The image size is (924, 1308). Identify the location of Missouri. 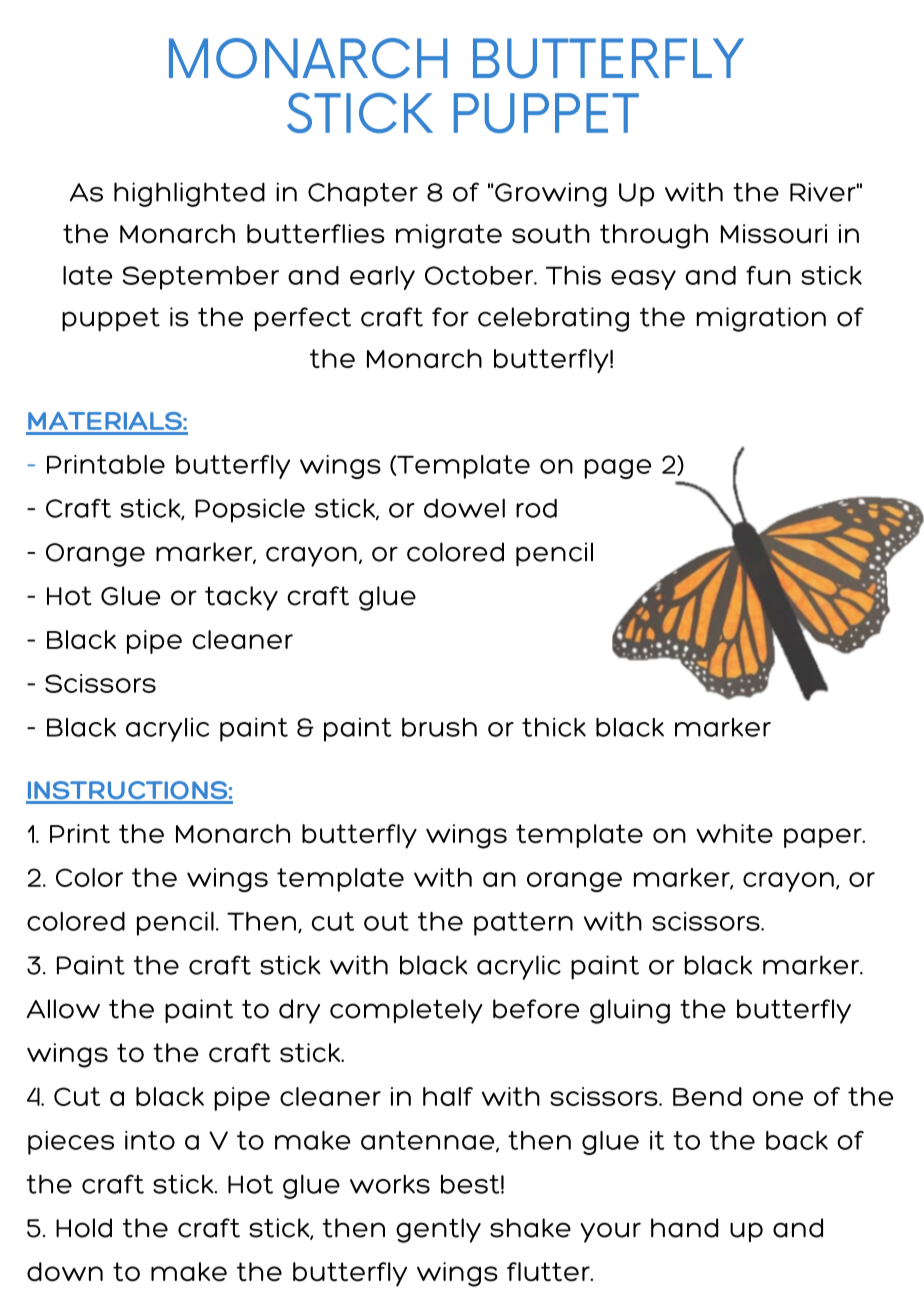
(774, 234).
